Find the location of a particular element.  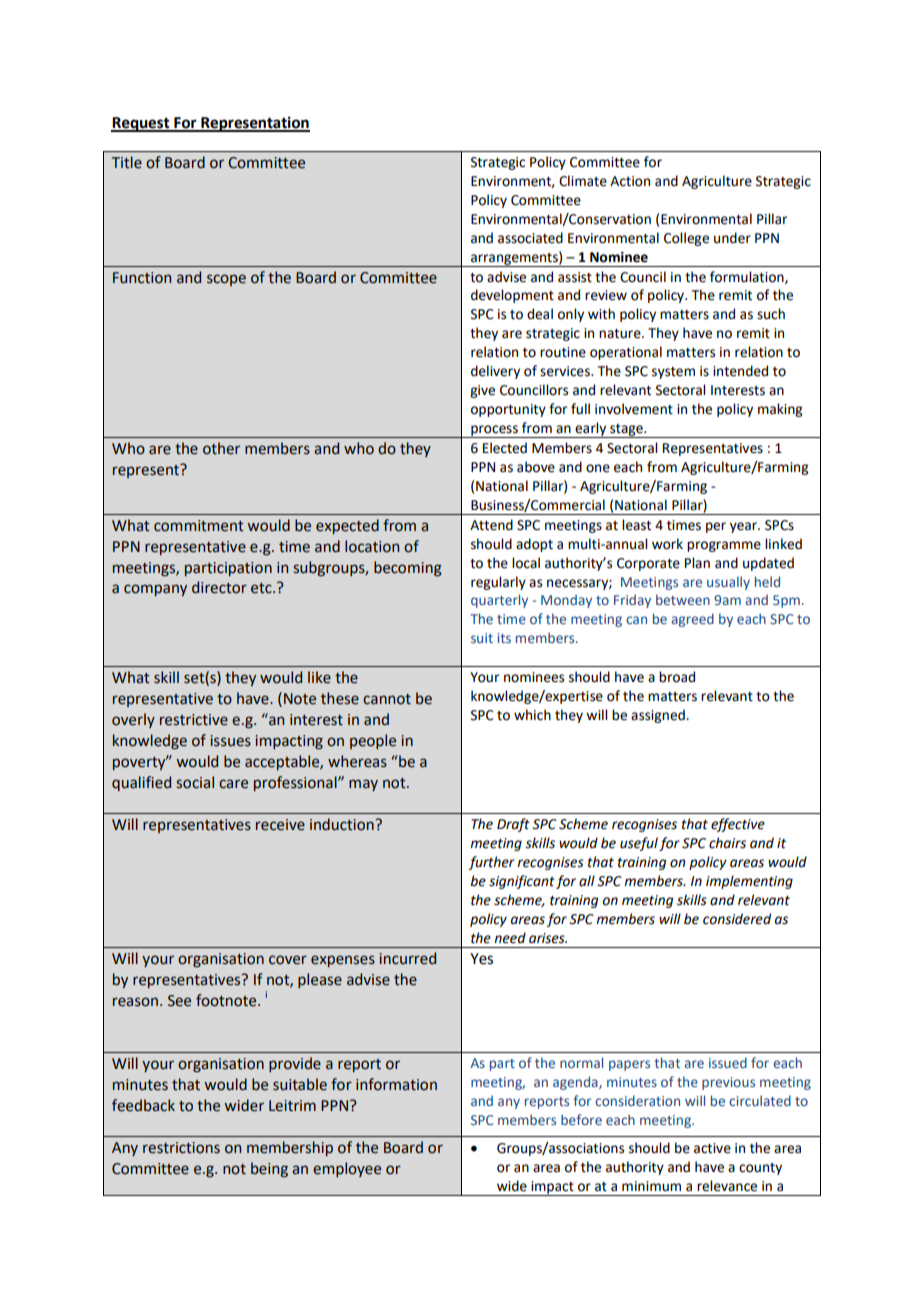

considered is located at coordinates (737, 919).
